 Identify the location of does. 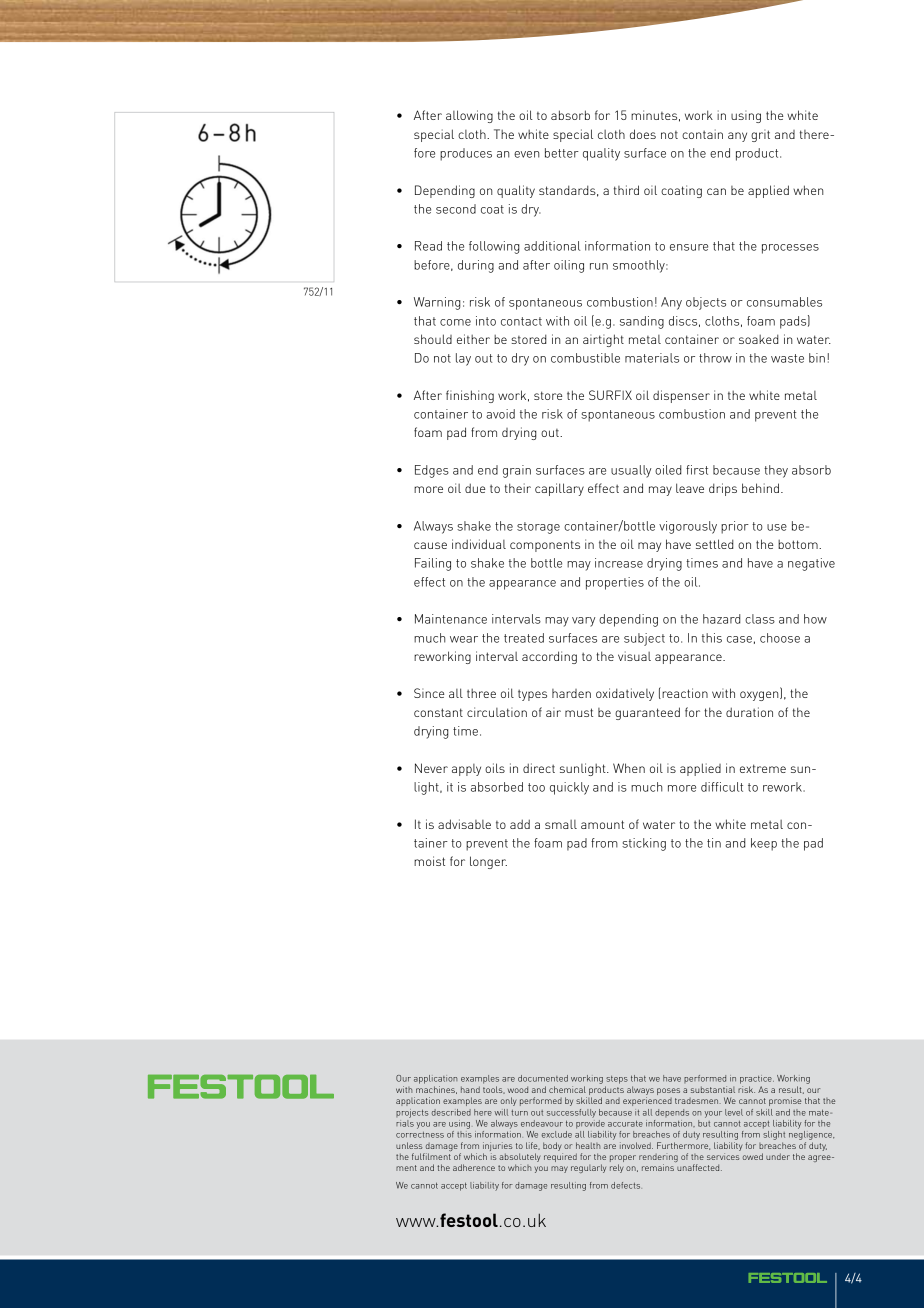
(643, 134).
